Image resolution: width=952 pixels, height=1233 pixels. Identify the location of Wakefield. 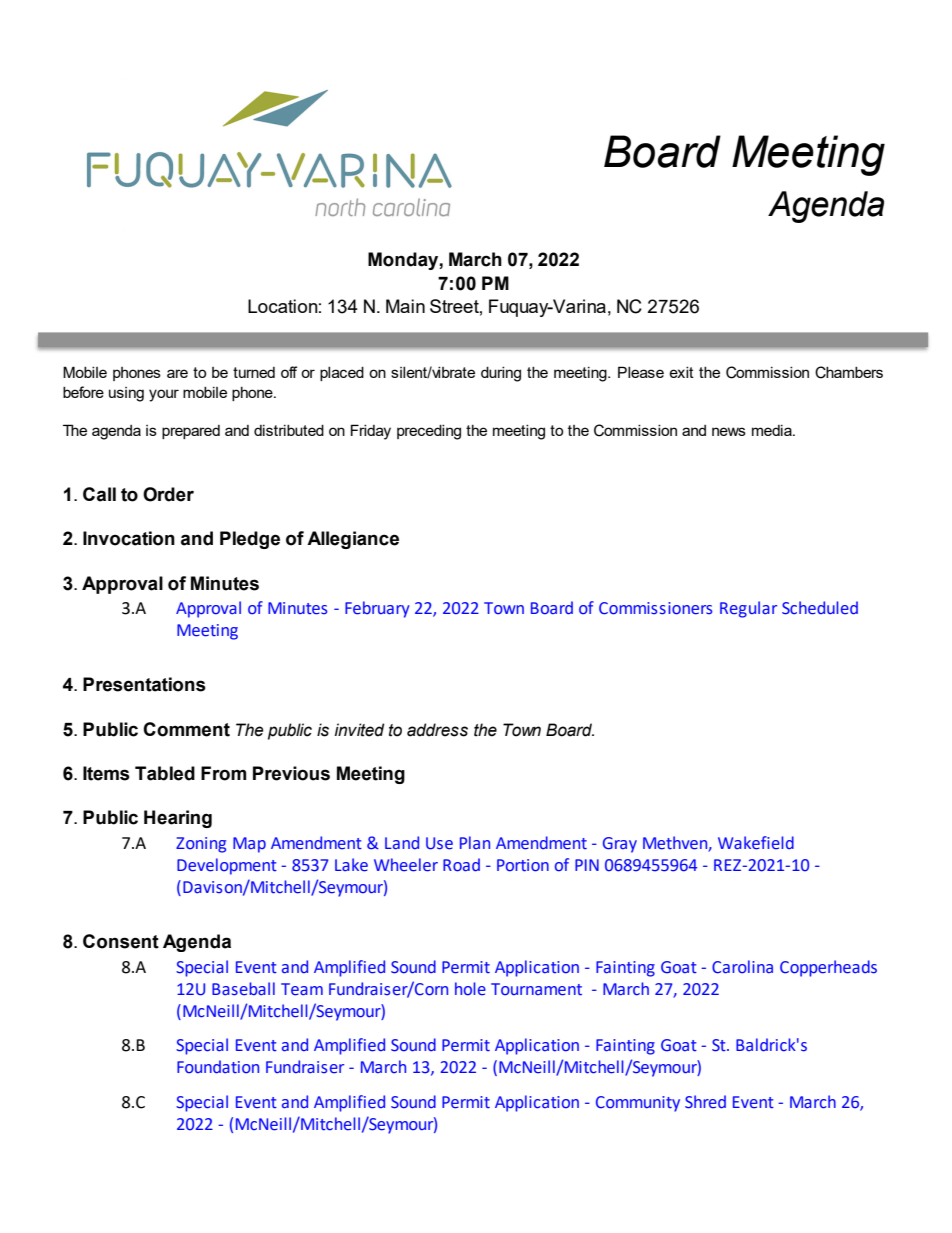
(756, 843).
